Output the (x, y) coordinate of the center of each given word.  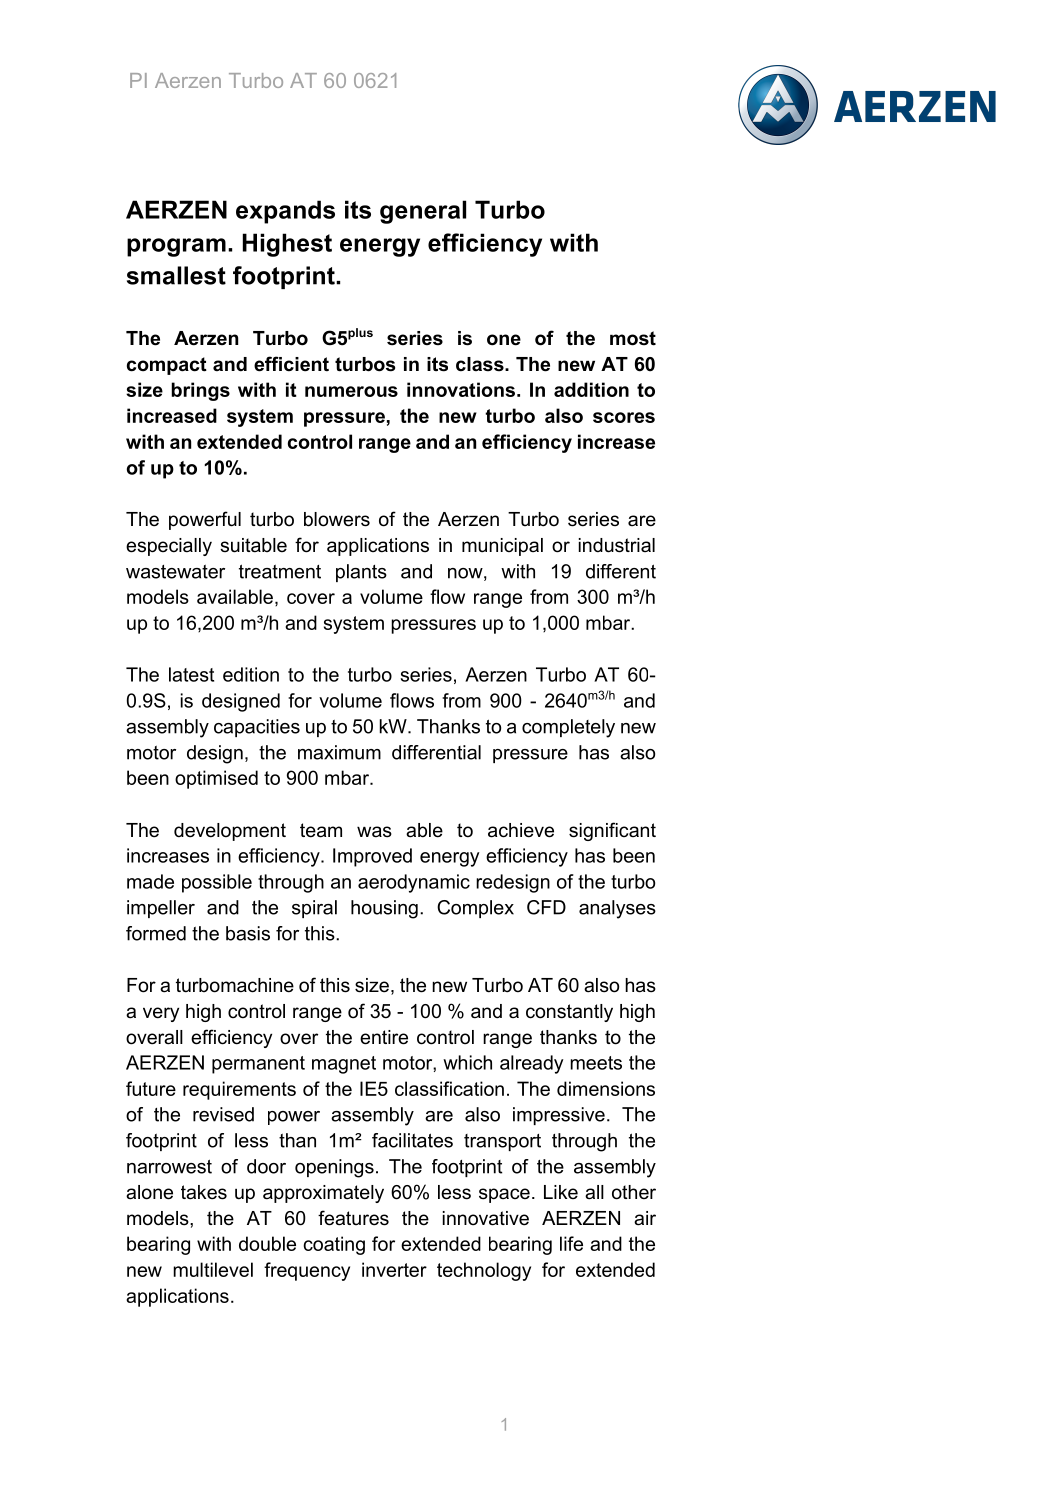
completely (568, 728)
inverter (394, 1269)
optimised (216, 779)
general (423, 212)
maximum (339, 752)
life (571, 1243)
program (176, 247)
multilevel (213, 1269)
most (633, 338)
